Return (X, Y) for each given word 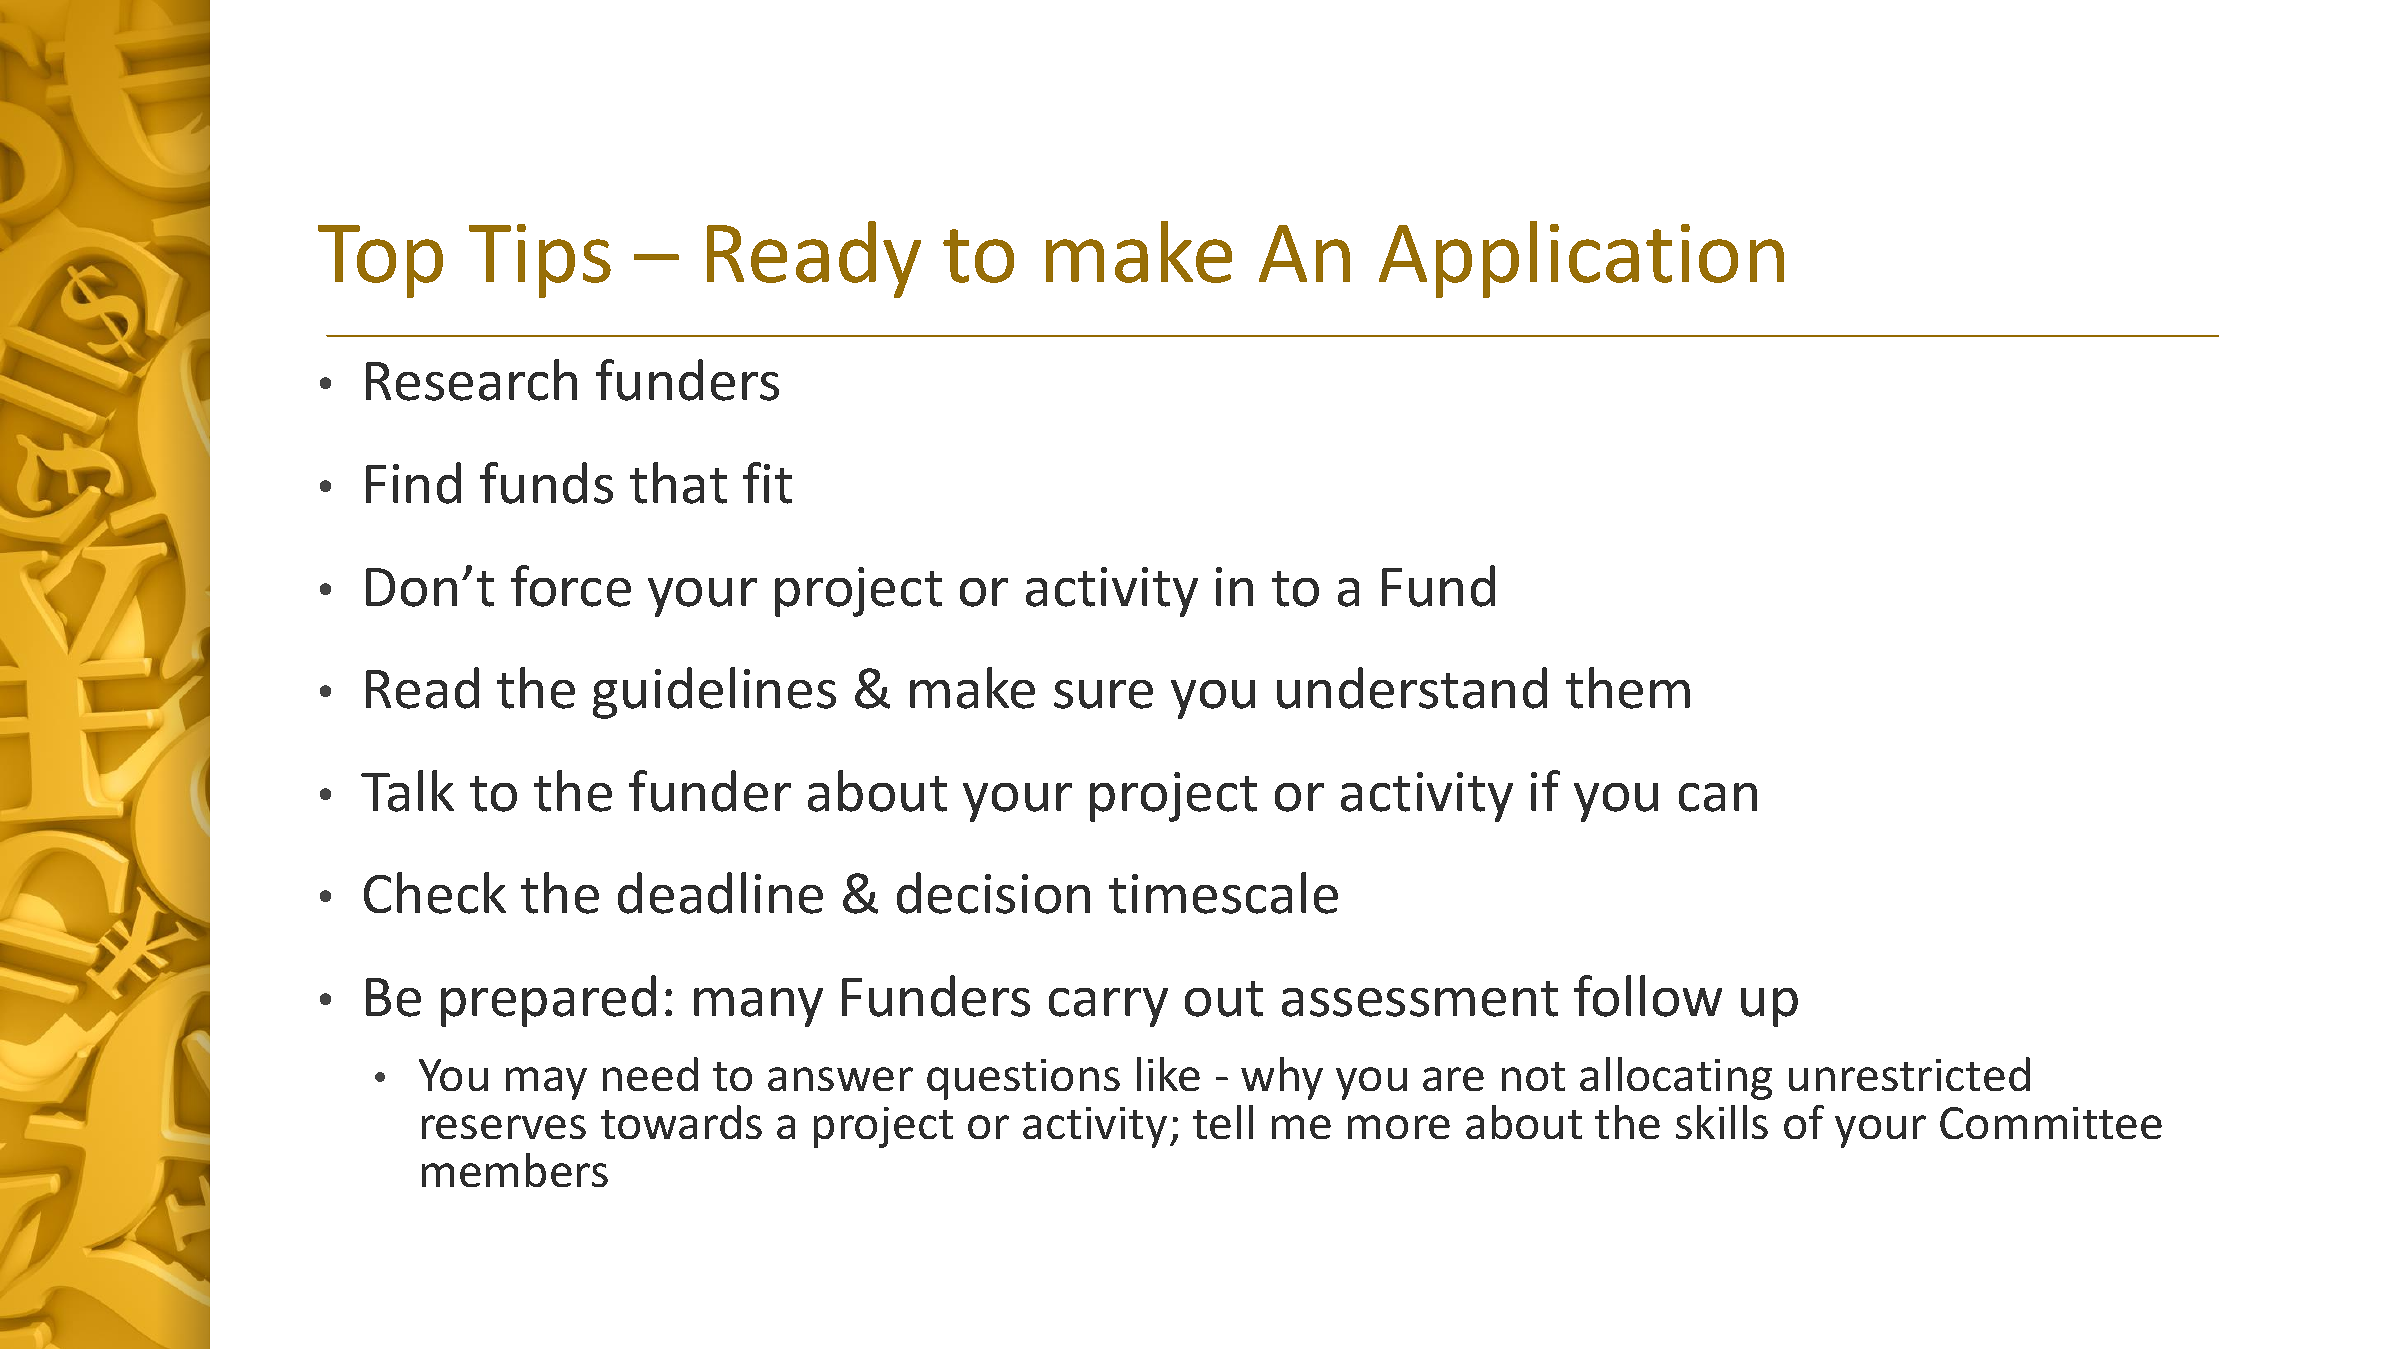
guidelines (714, 693)
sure (1103, 694)
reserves (504, 1127)
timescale (1223, 893)
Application (1581, 259)
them (1628, 688)
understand (1412, 688)
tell (1223, 1122)
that (678, 483)
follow (1648, 996)
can (1718, 797)
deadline (720, 893)
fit (767, 483)
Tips (540, 261)
